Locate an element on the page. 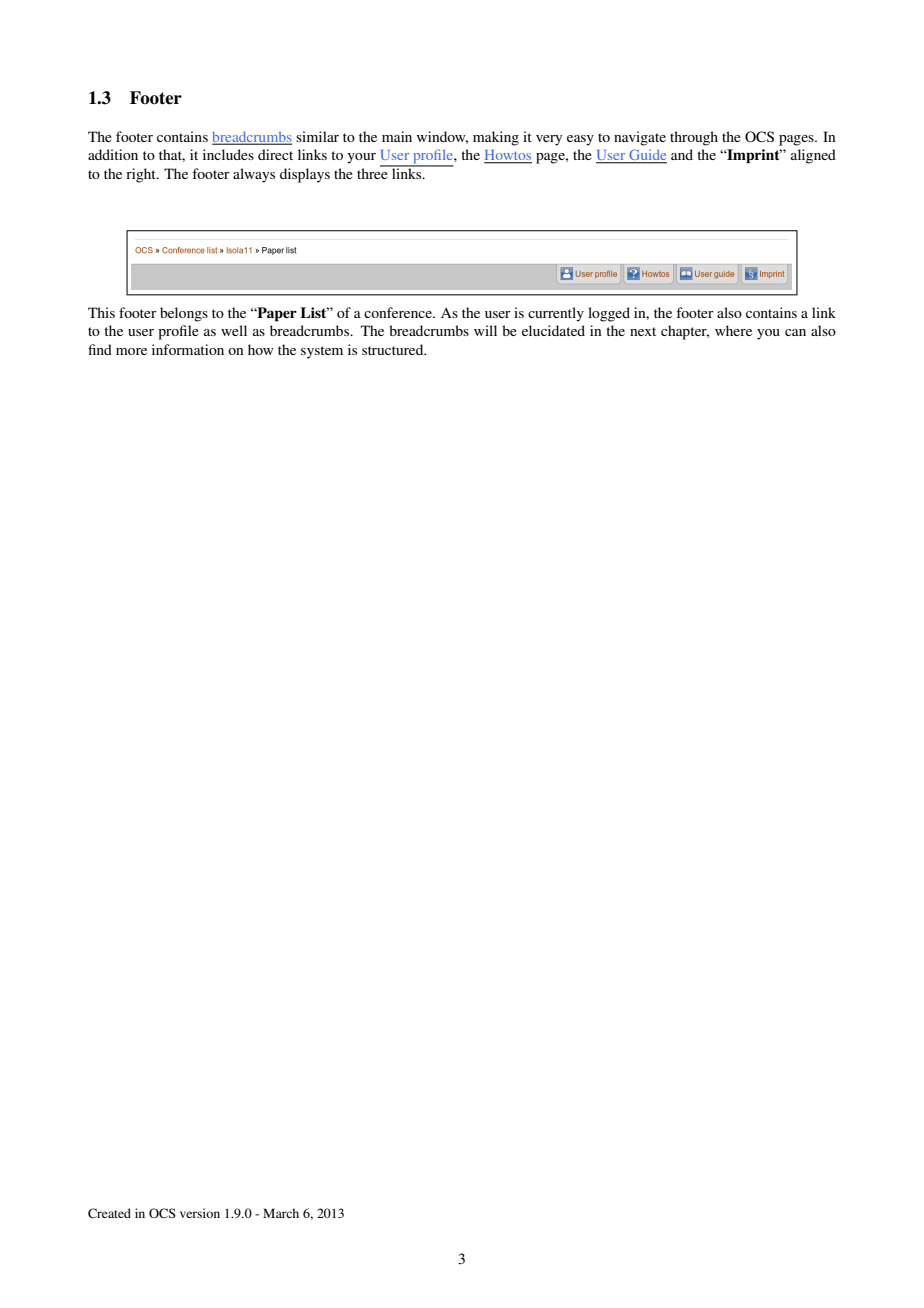 This page has height=1308, width=924. version is located at coordinates (200, 1213).
